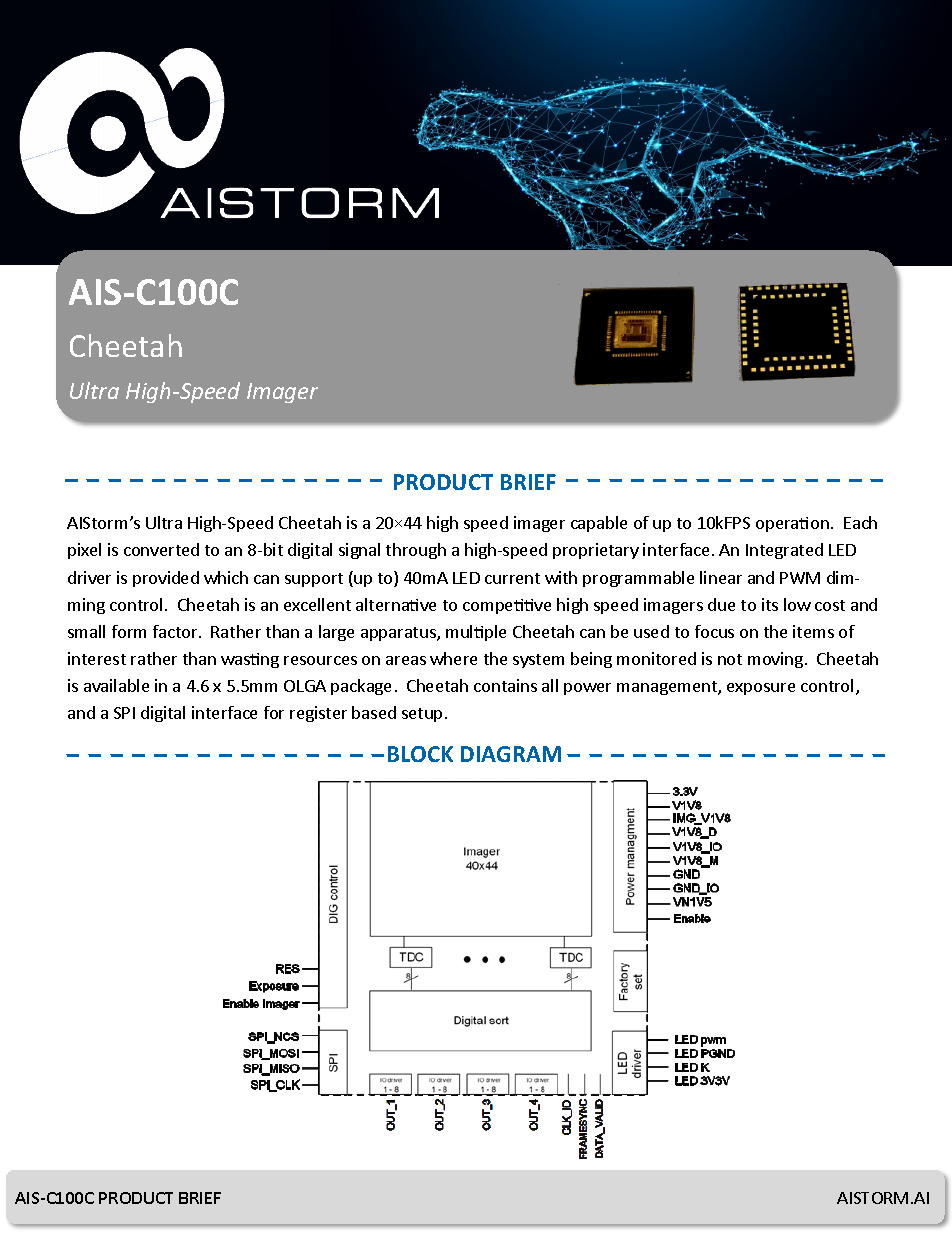 This document has width=952, height=1233. What do you see at coordinates (507, 606) in the document?
I see `competitive` at bounding box center [507, 606].
